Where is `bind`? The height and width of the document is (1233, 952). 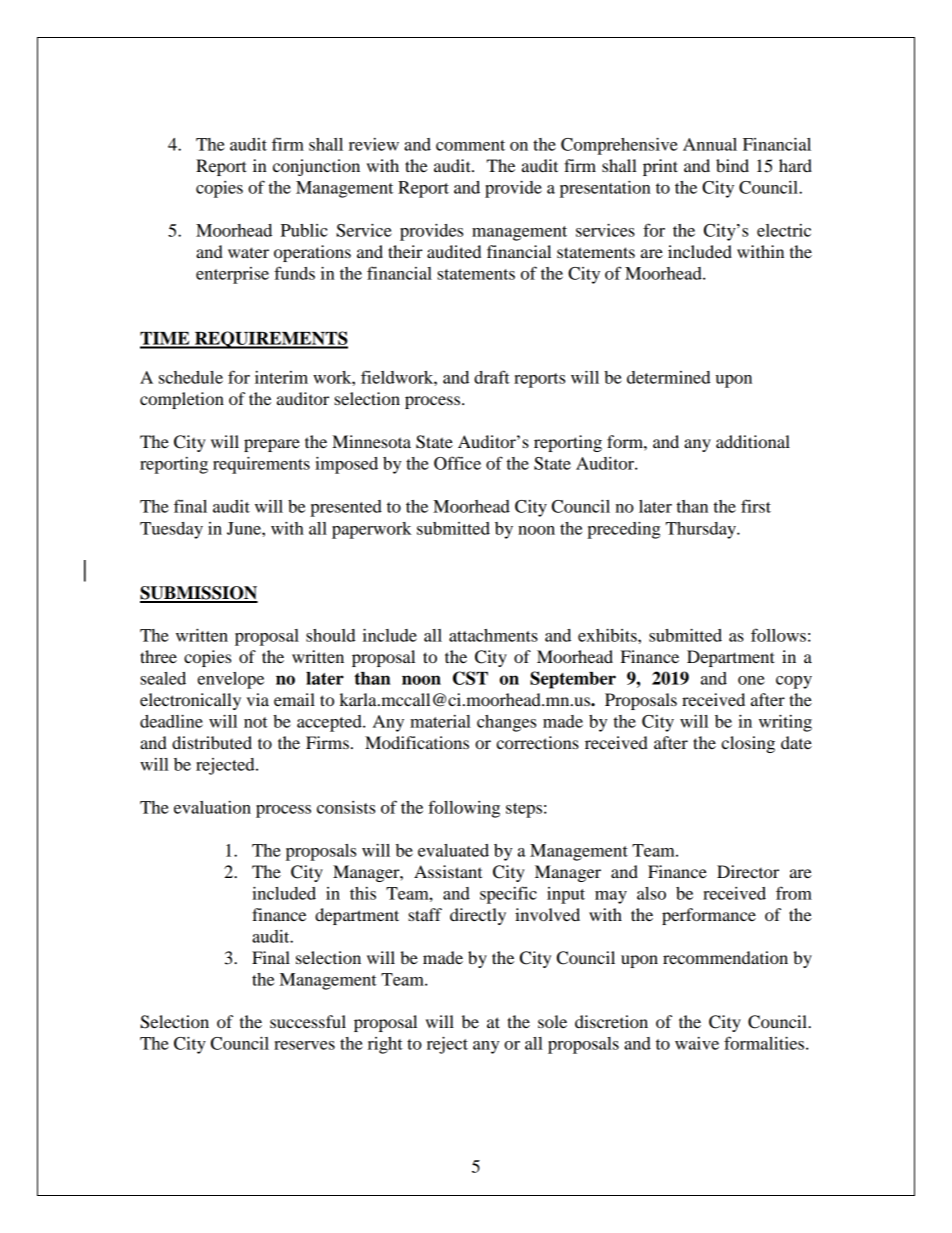 bind is located at coordinates (732, 165).
